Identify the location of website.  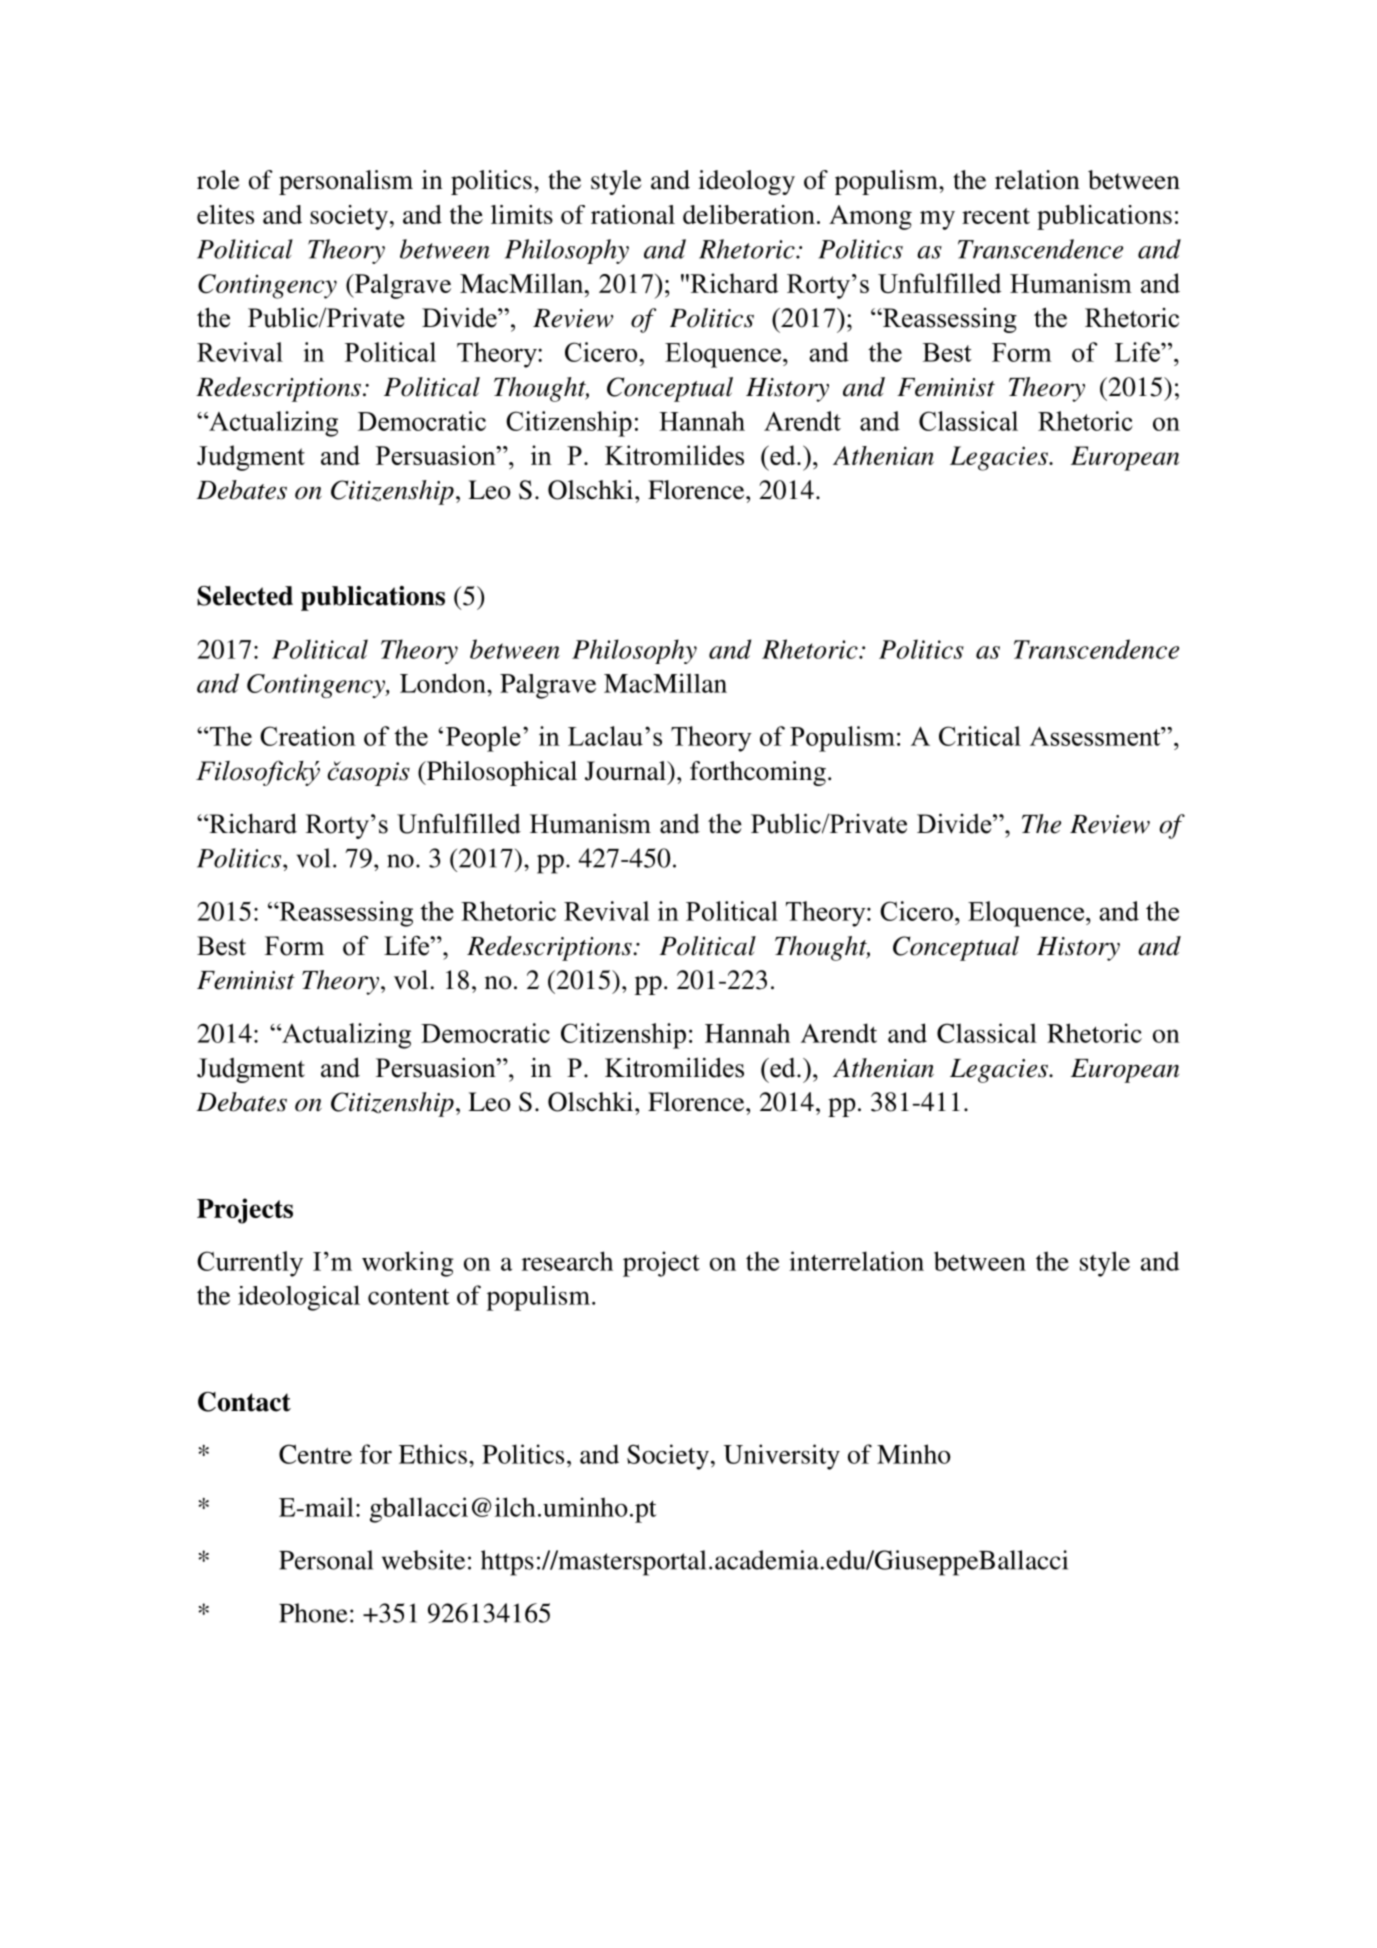
(423, 1560).
